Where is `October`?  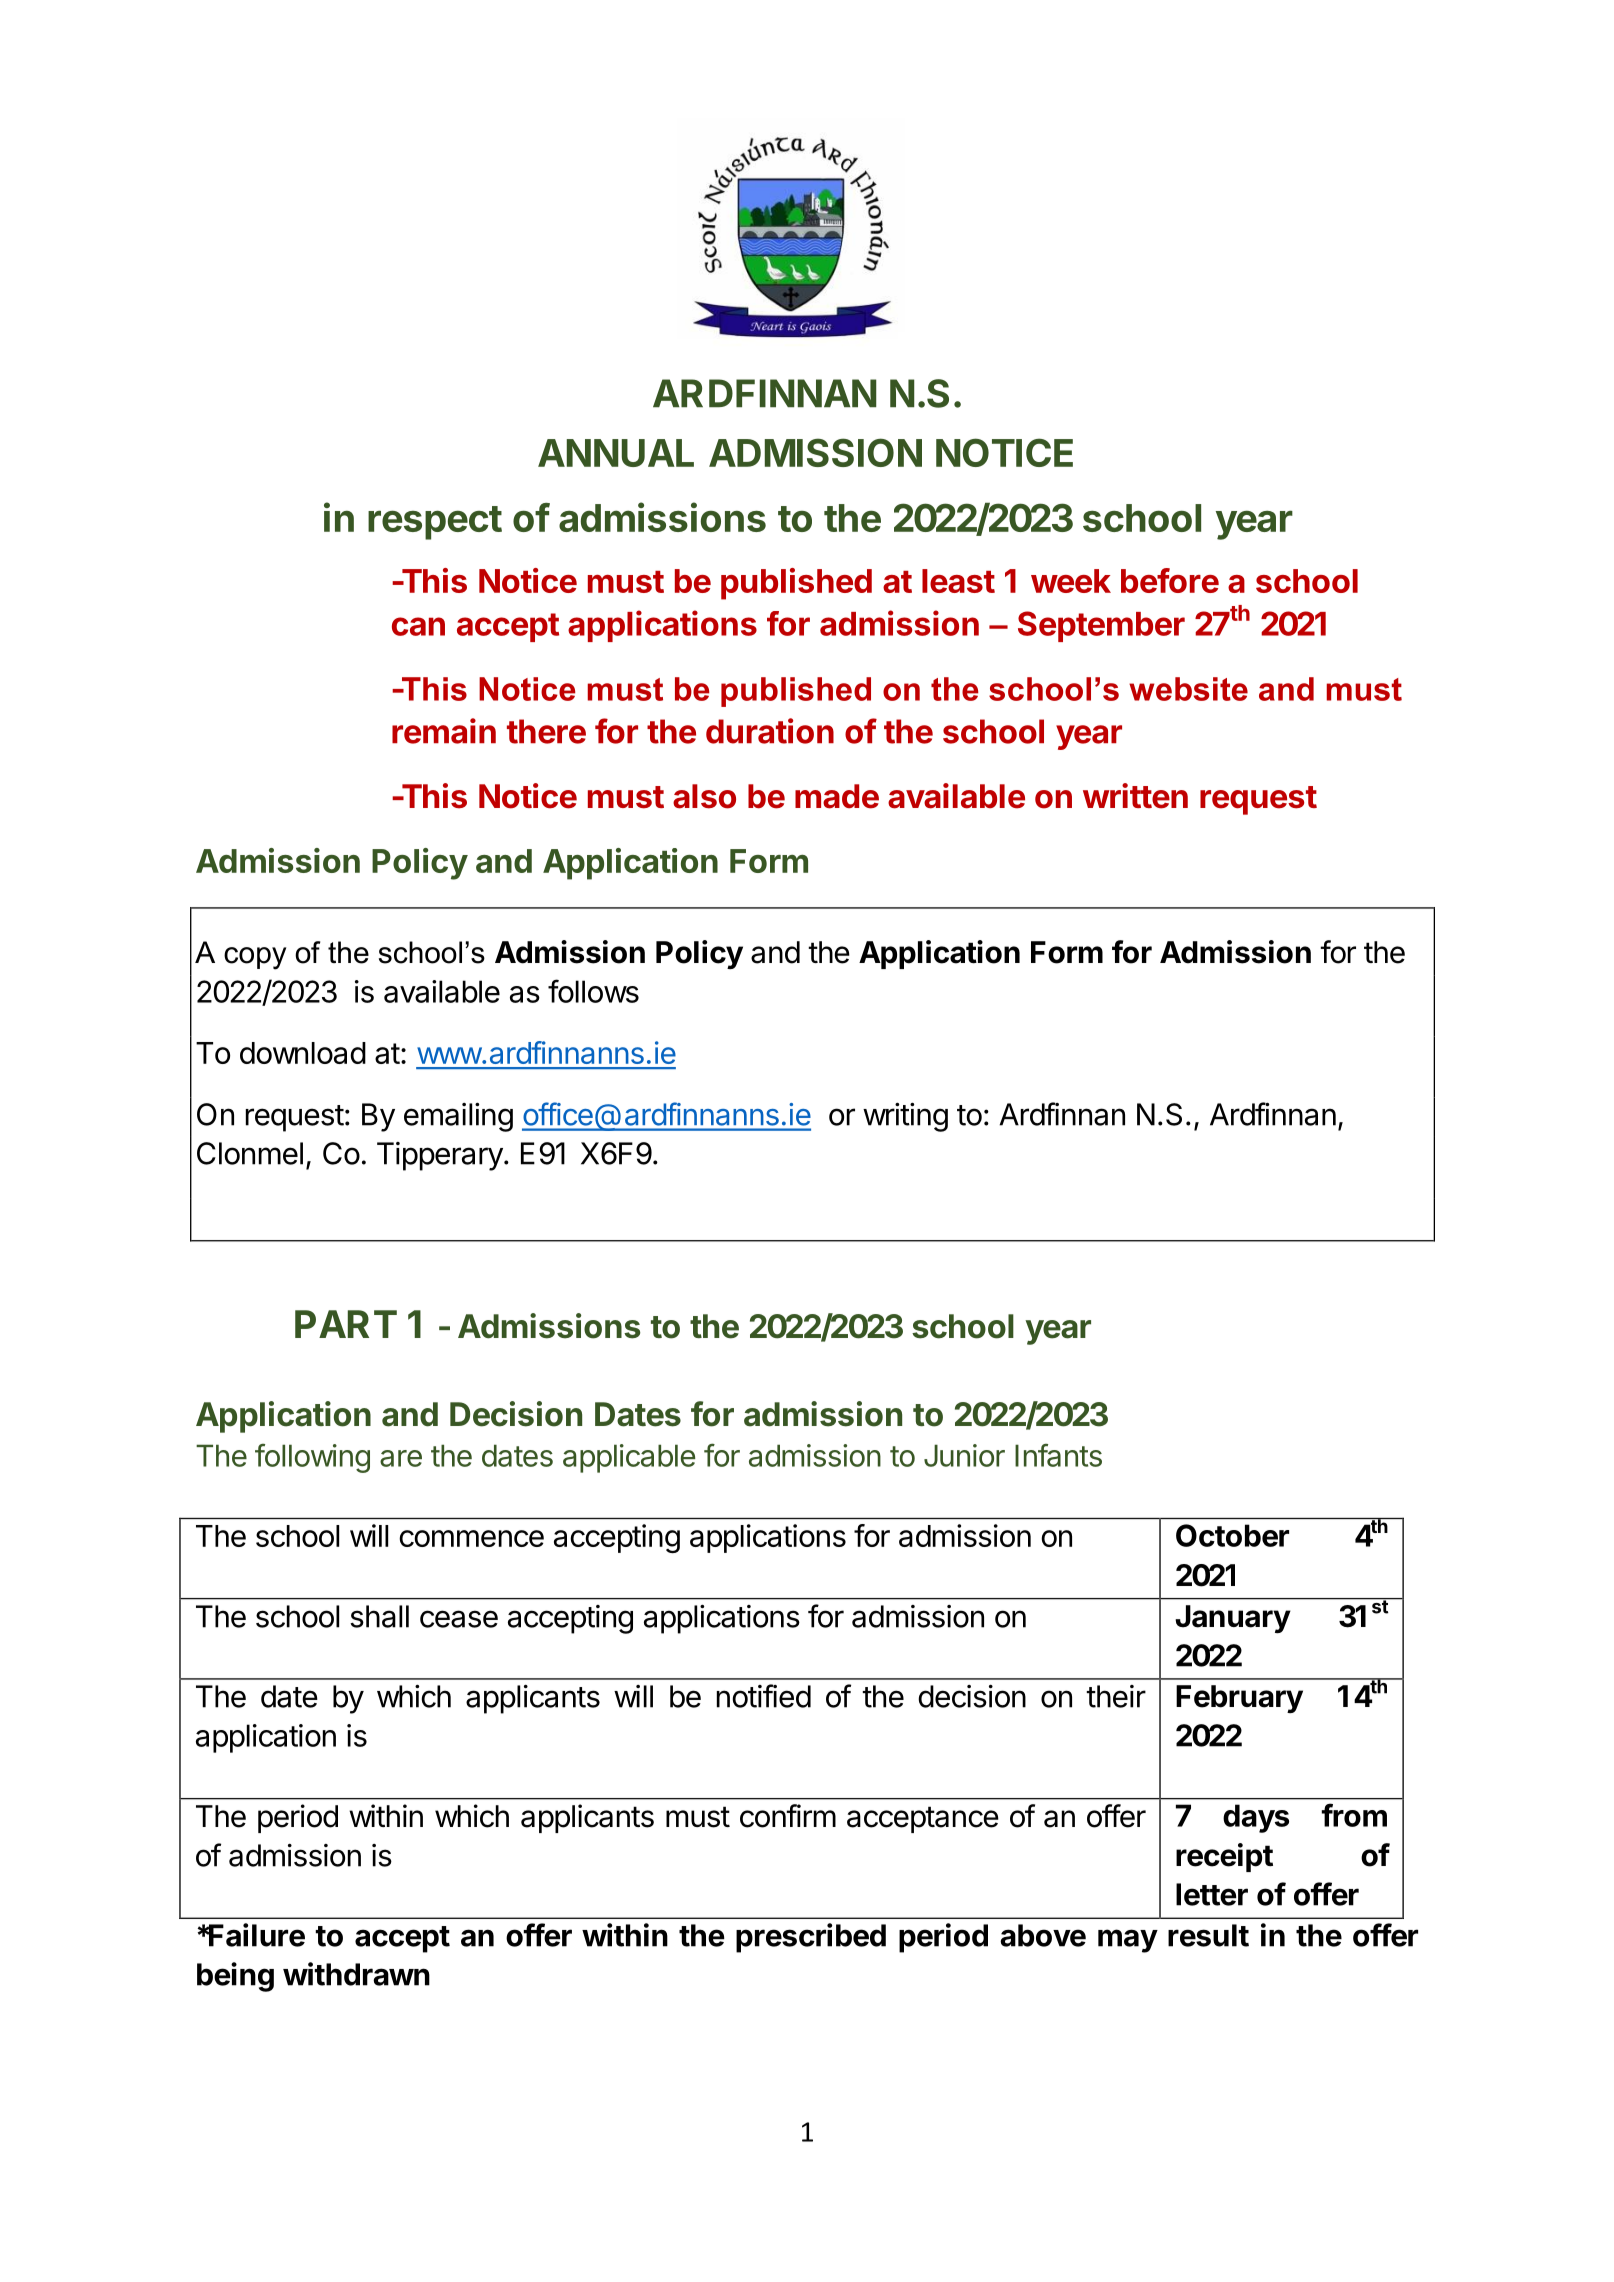 October is located at coordinates (1232, 1535).
